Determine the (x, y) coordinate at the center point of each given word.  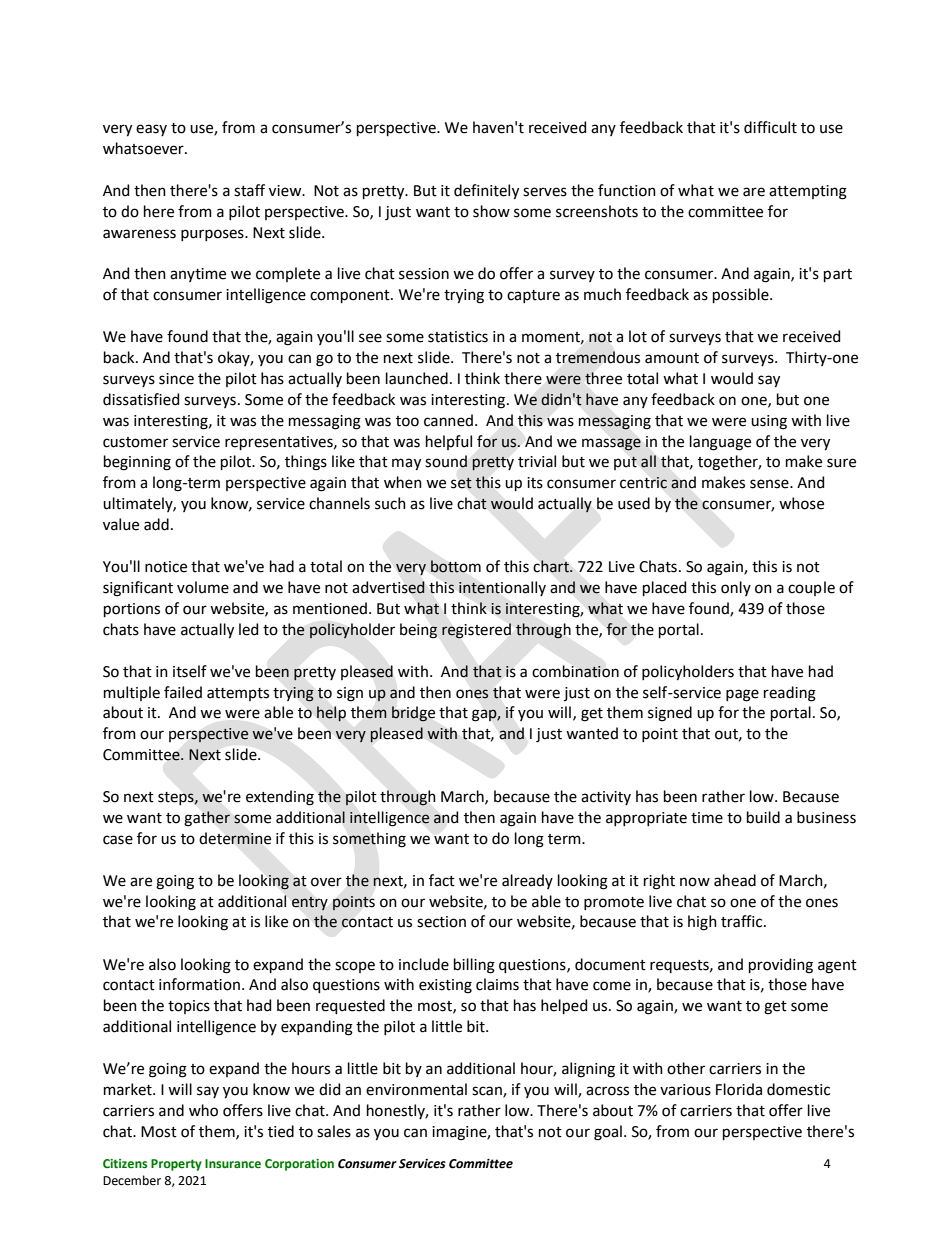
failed (183, 692)
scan (488, 1091)
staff (249, 190)
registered (476, 631)
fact (442, 880)
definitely (486, 192)
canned (448, 420)
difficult (770, 127)
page (742, 695)
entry (310, 903)
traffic (743, 921)
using (769, 422)
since (176, 379)
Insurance (233, 1163)
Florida (739, 1089)
